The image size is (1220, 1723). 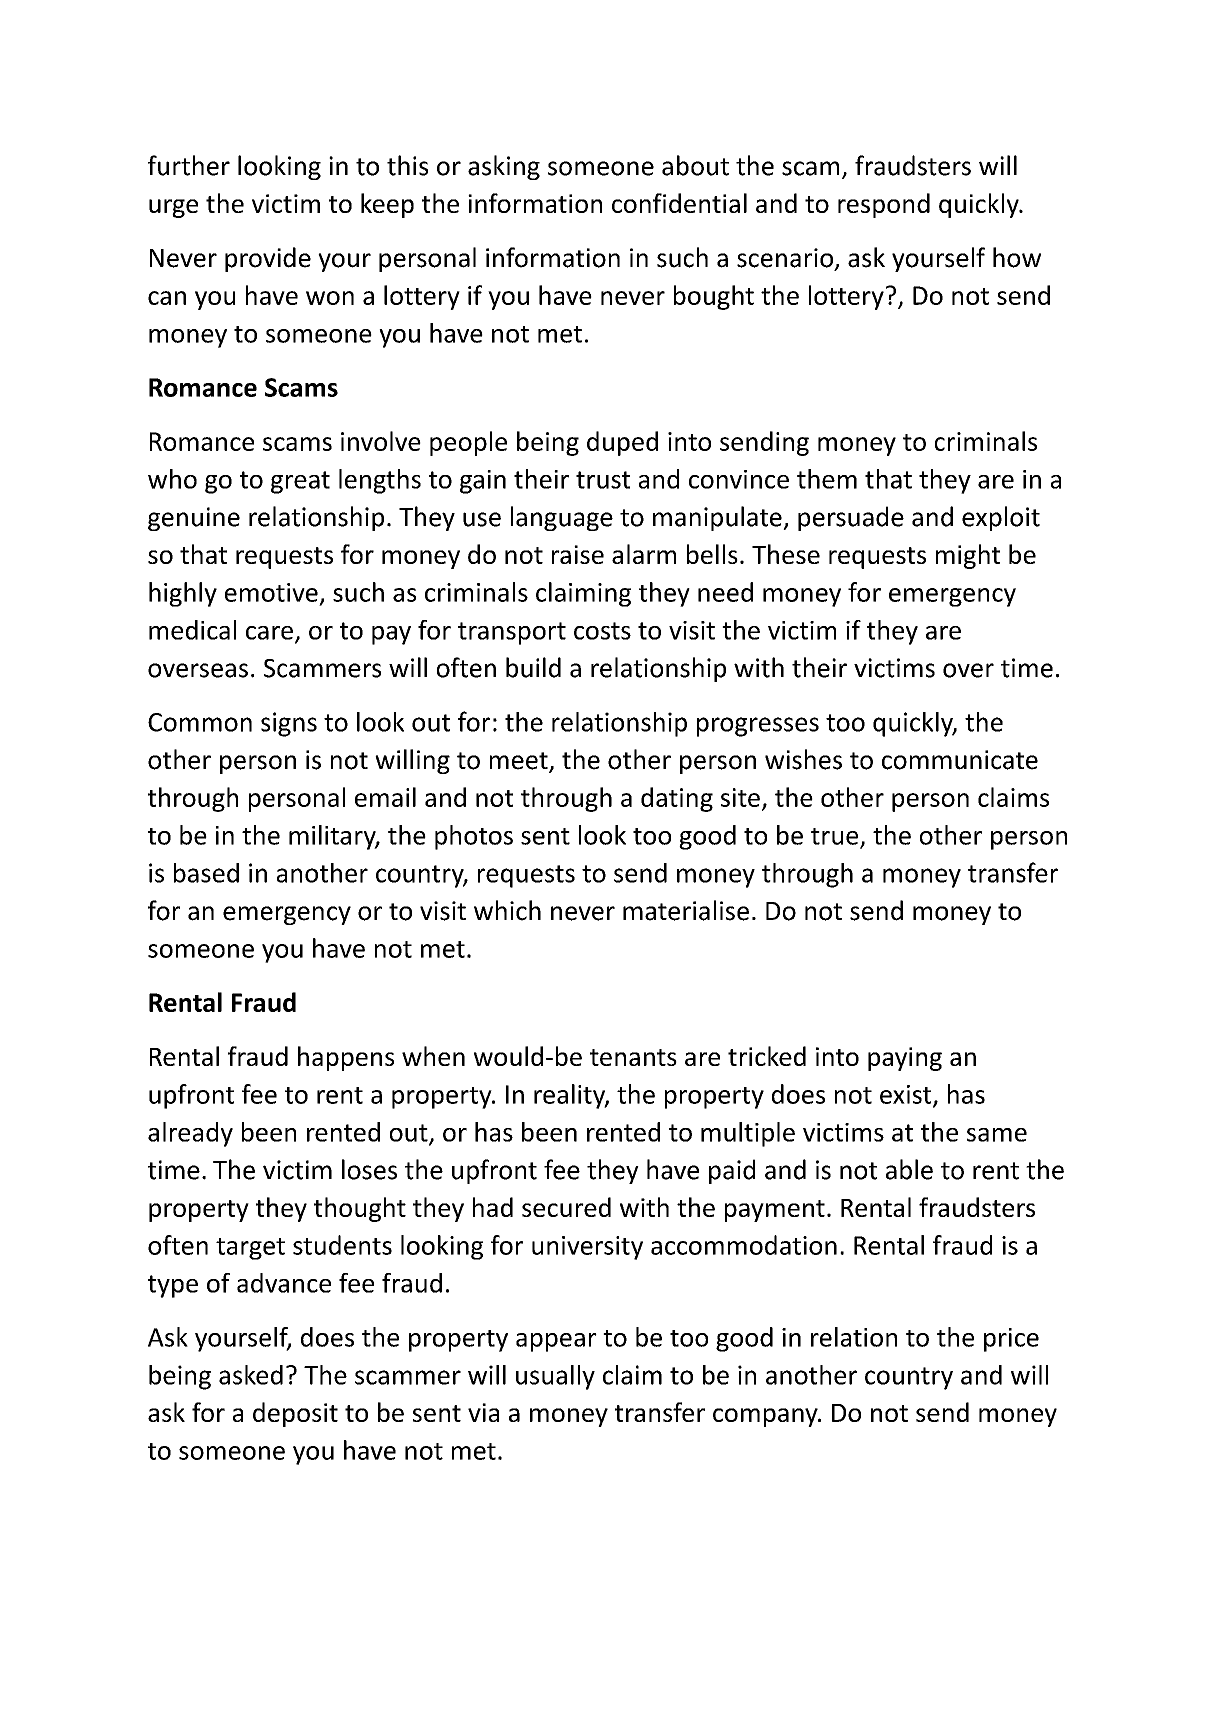 I want to click on happens, so click(x=346, y=1058).
